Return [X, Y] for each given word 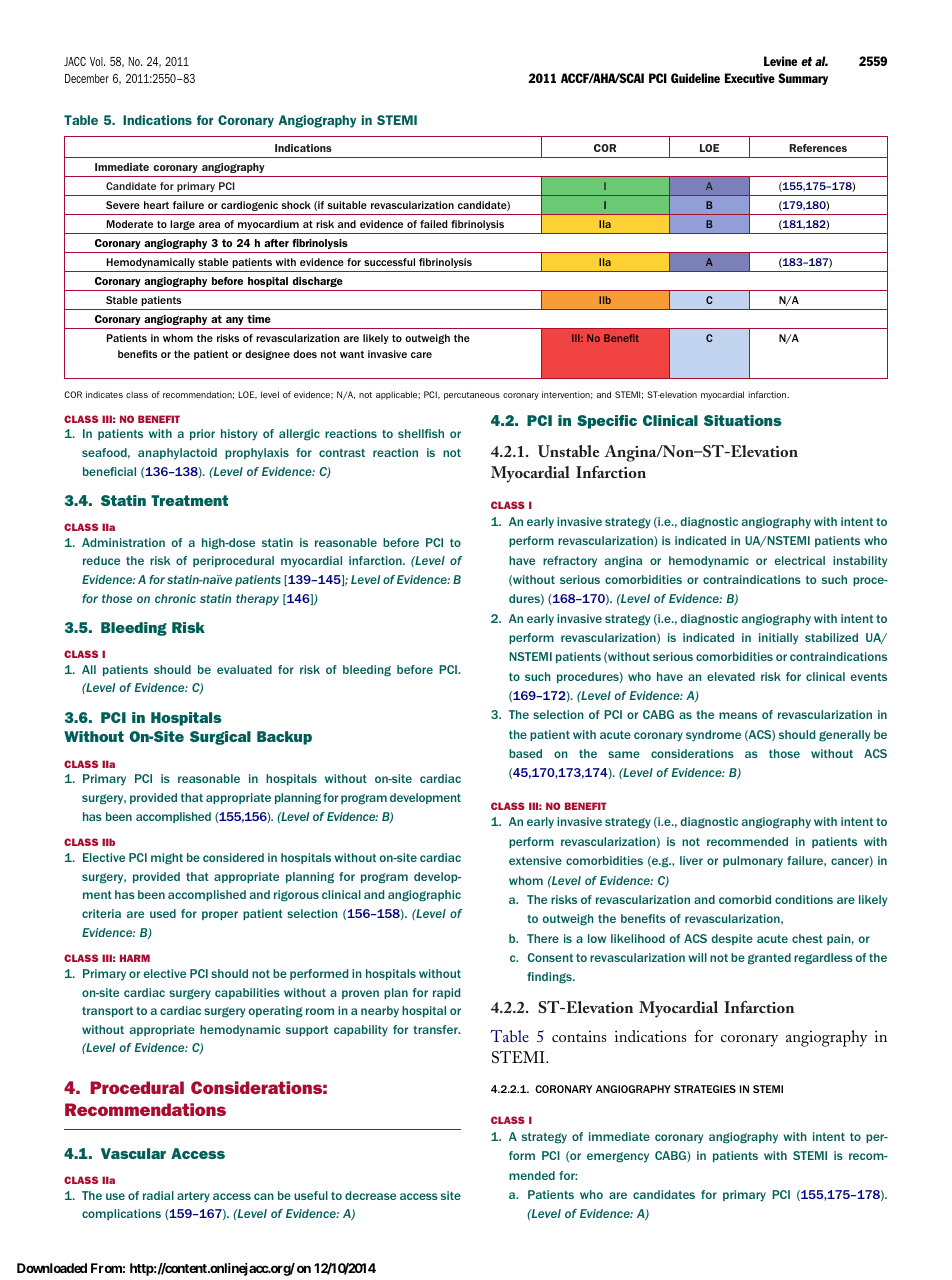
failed [434, 224]
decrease [370, 1195]
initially [778, 639]
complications [121, 1214]
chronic [175, 598]
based [525, 753]
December [87, 78]
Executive [750, 78]
